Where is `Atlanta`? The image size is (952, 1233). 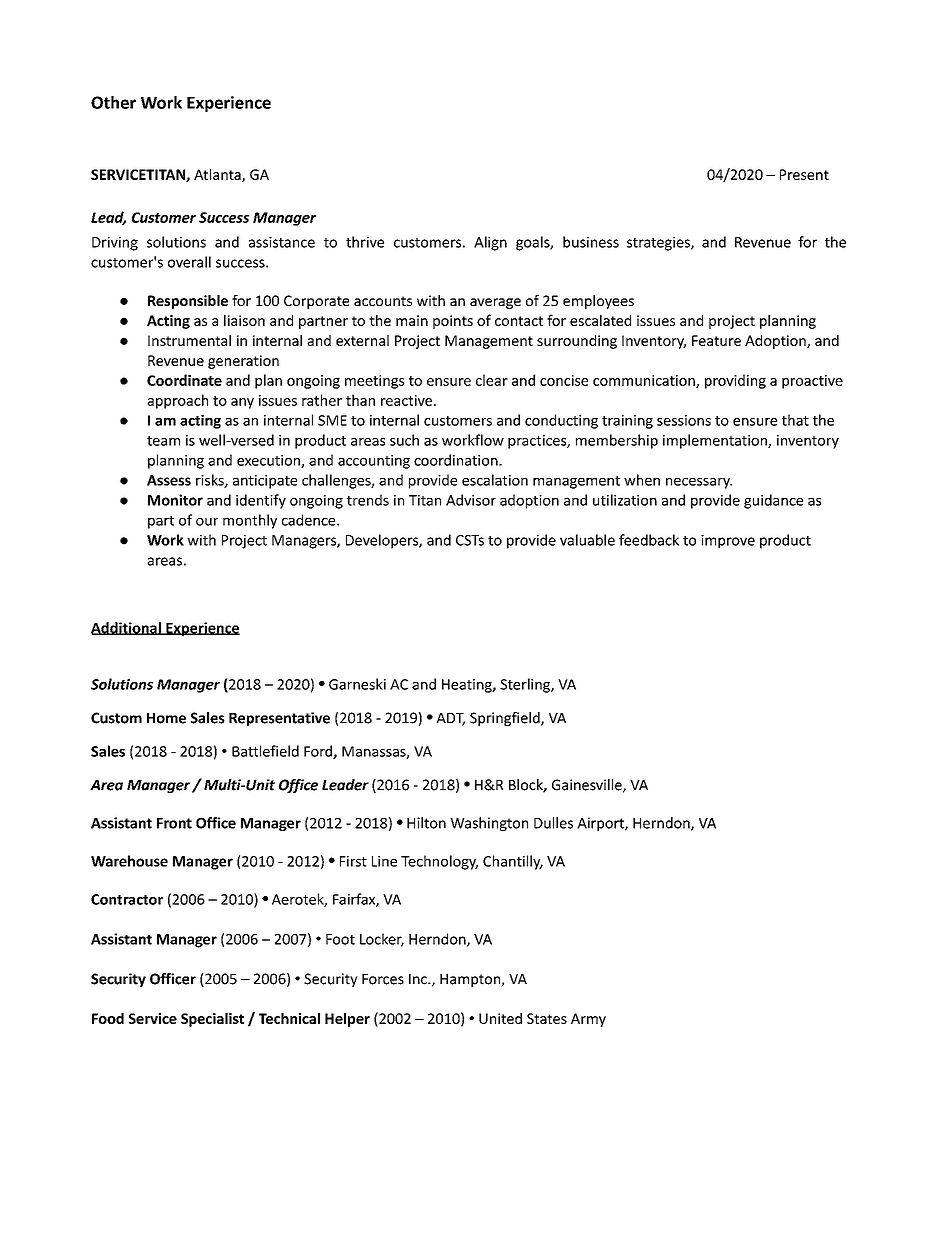 Atlanta is located at coordinates (218, 175).
